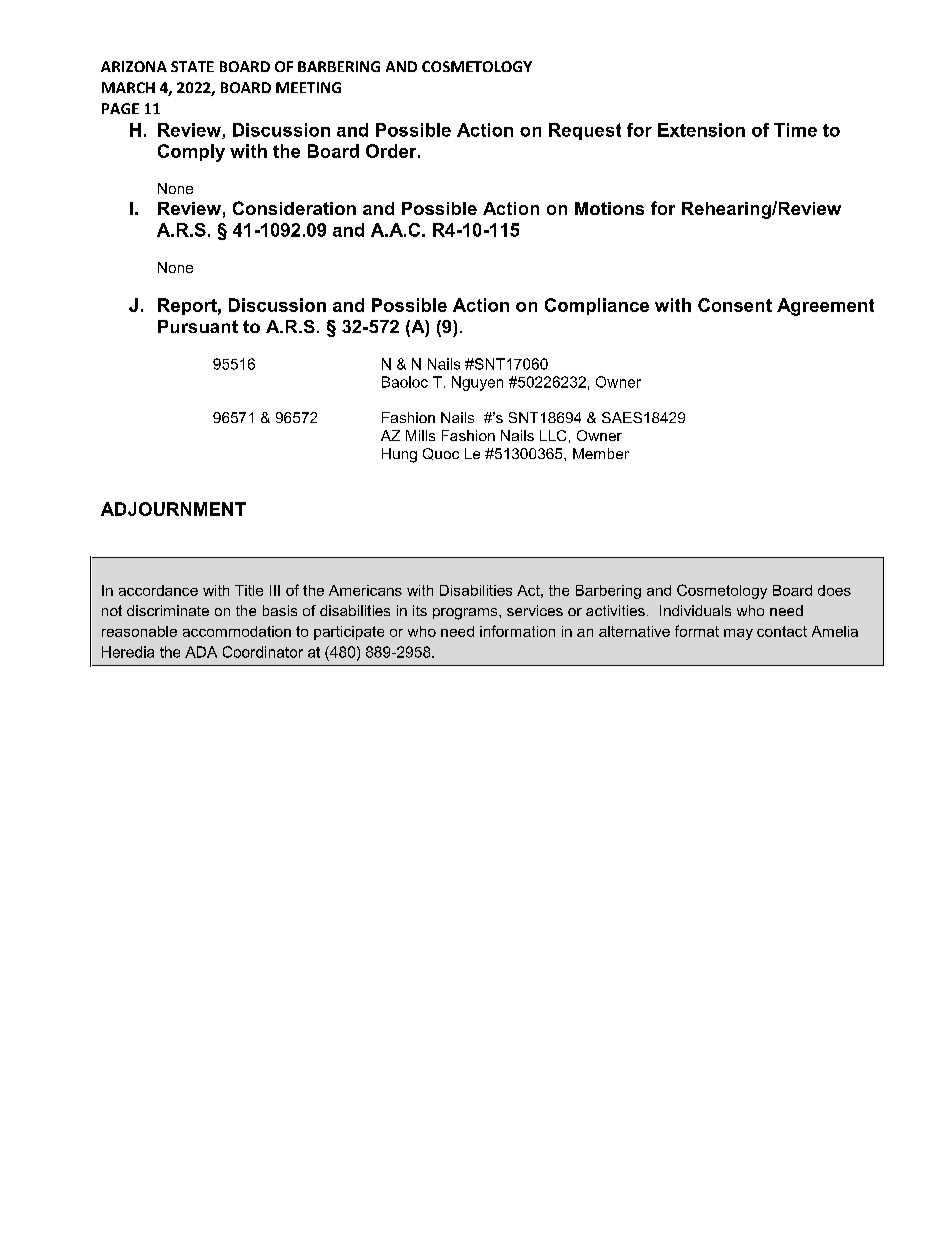 The height and width of the document is (1233, 952). What do you see at coordinates (466, 614) in the document?
I see `programs` at bounding box center [466, 614].
